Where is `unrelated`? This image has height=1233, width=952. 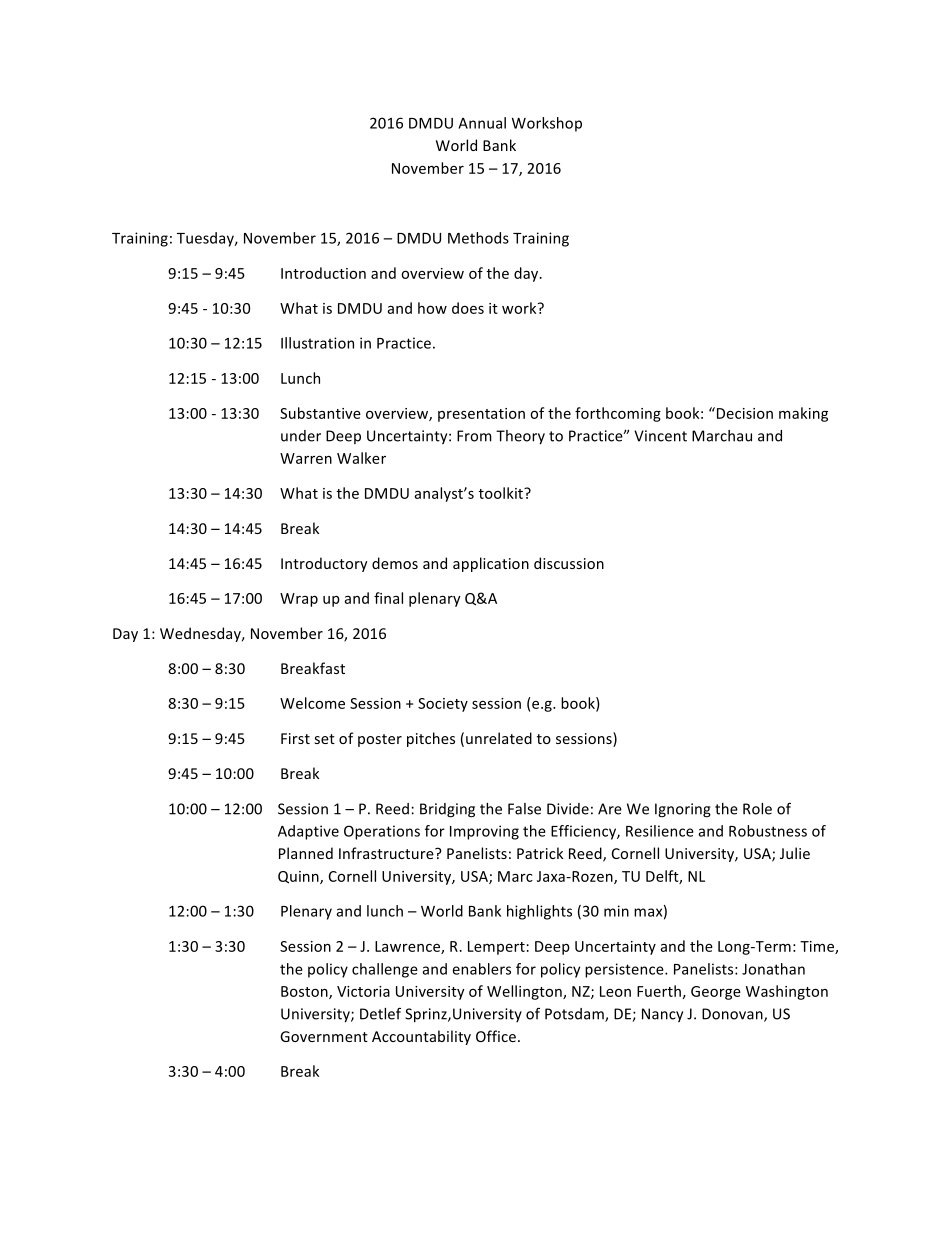 unrelated is located at coordinates (499, 738).
